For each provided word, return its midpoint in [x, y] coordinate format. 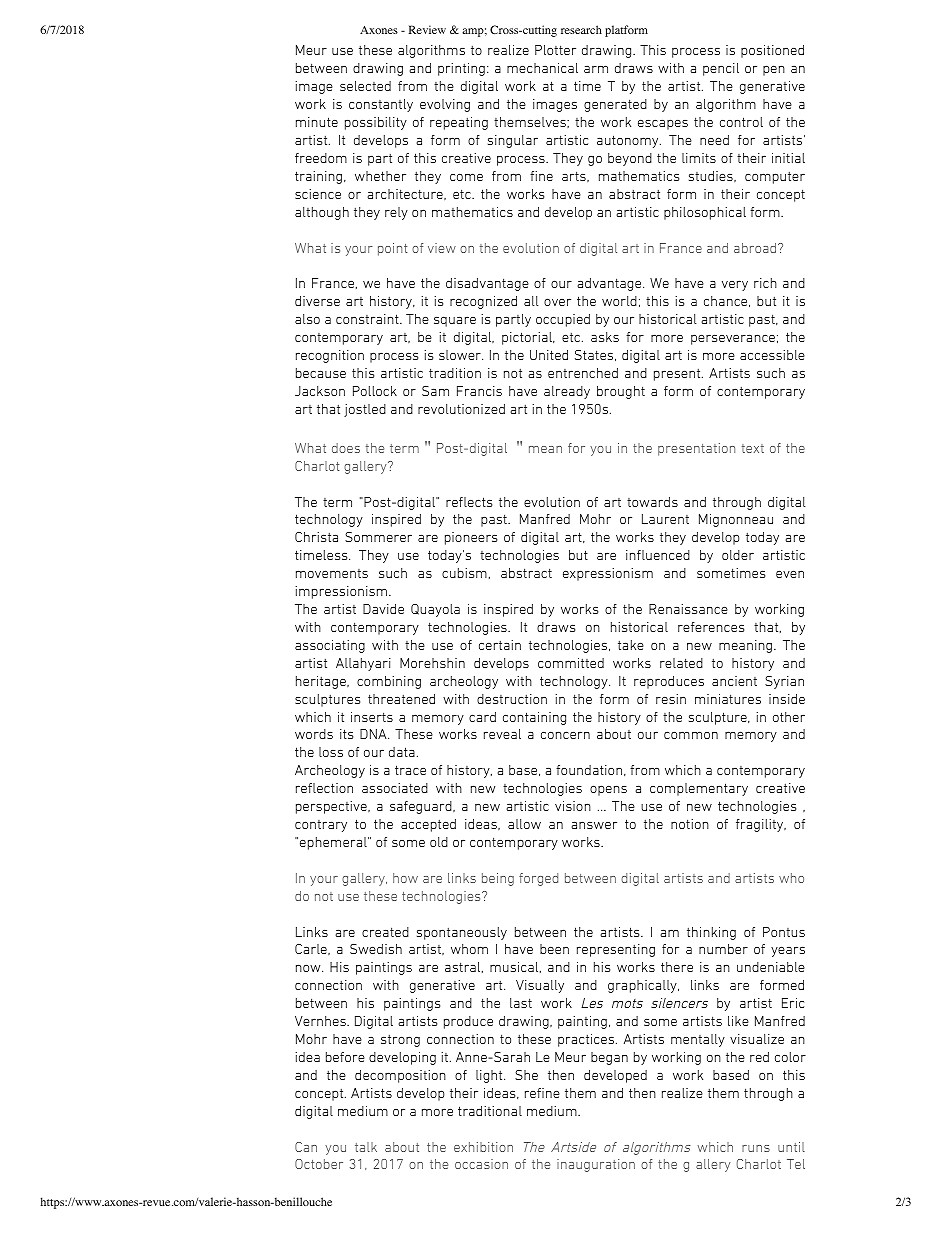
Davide [383, 609]
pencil [721, 69]
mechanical [542, 68]
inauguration [596, 1165]
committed [571, 663]
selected [365, 86]
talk [366, 1147]
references [711, 627]
